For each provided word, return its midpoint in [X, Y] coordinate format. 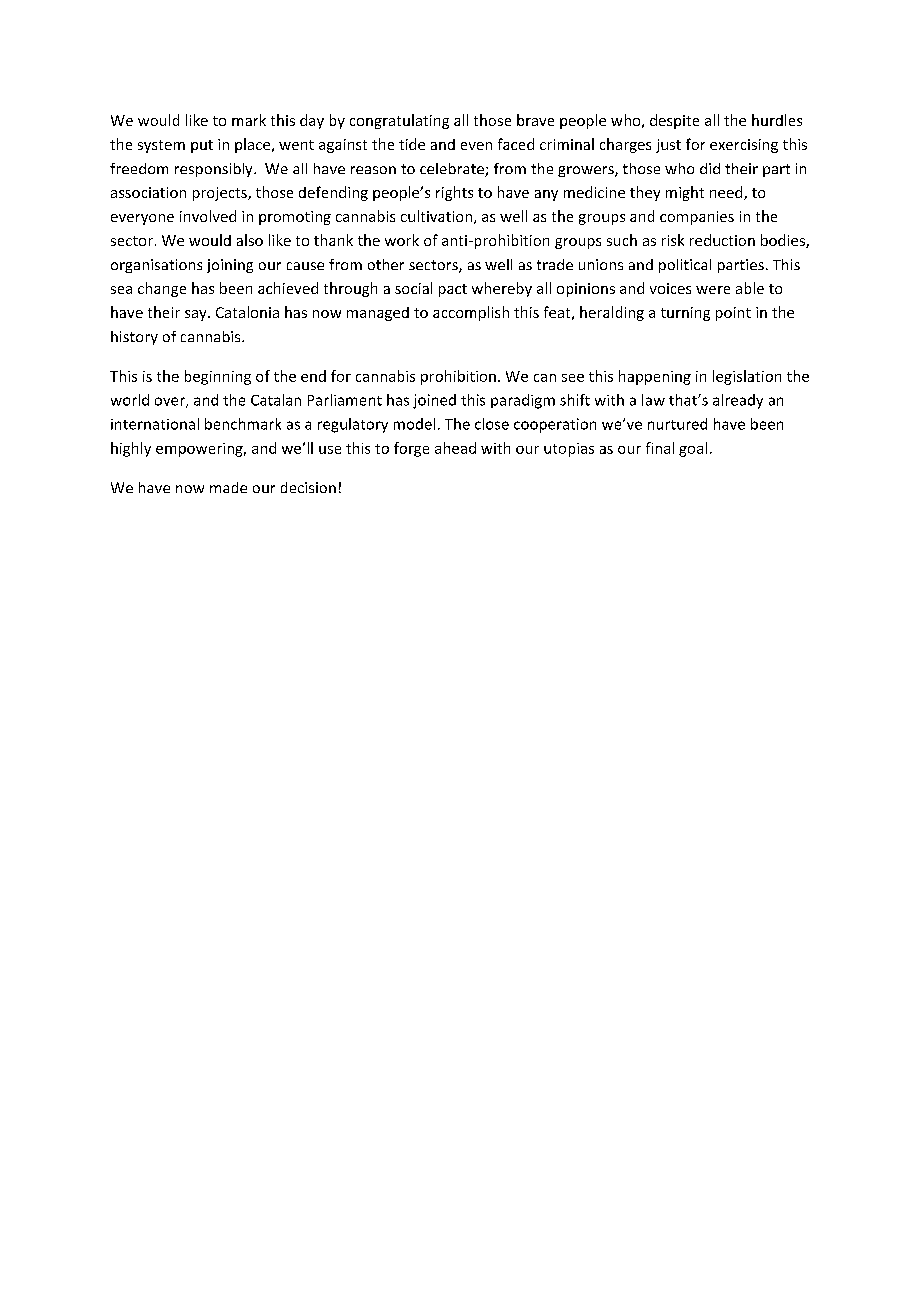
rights [454, 193]
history [134, 338]
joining [230, 266]
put [202, 146]
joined [434, 401]
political [685, 266]
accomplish [471, 313]
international [155, 424]
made [228, 487]
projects [221, 194]
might [685, 193]
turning [685, 314]
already [738, 401]
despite [674, 121]
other [386, 264]
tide [412, 144]
